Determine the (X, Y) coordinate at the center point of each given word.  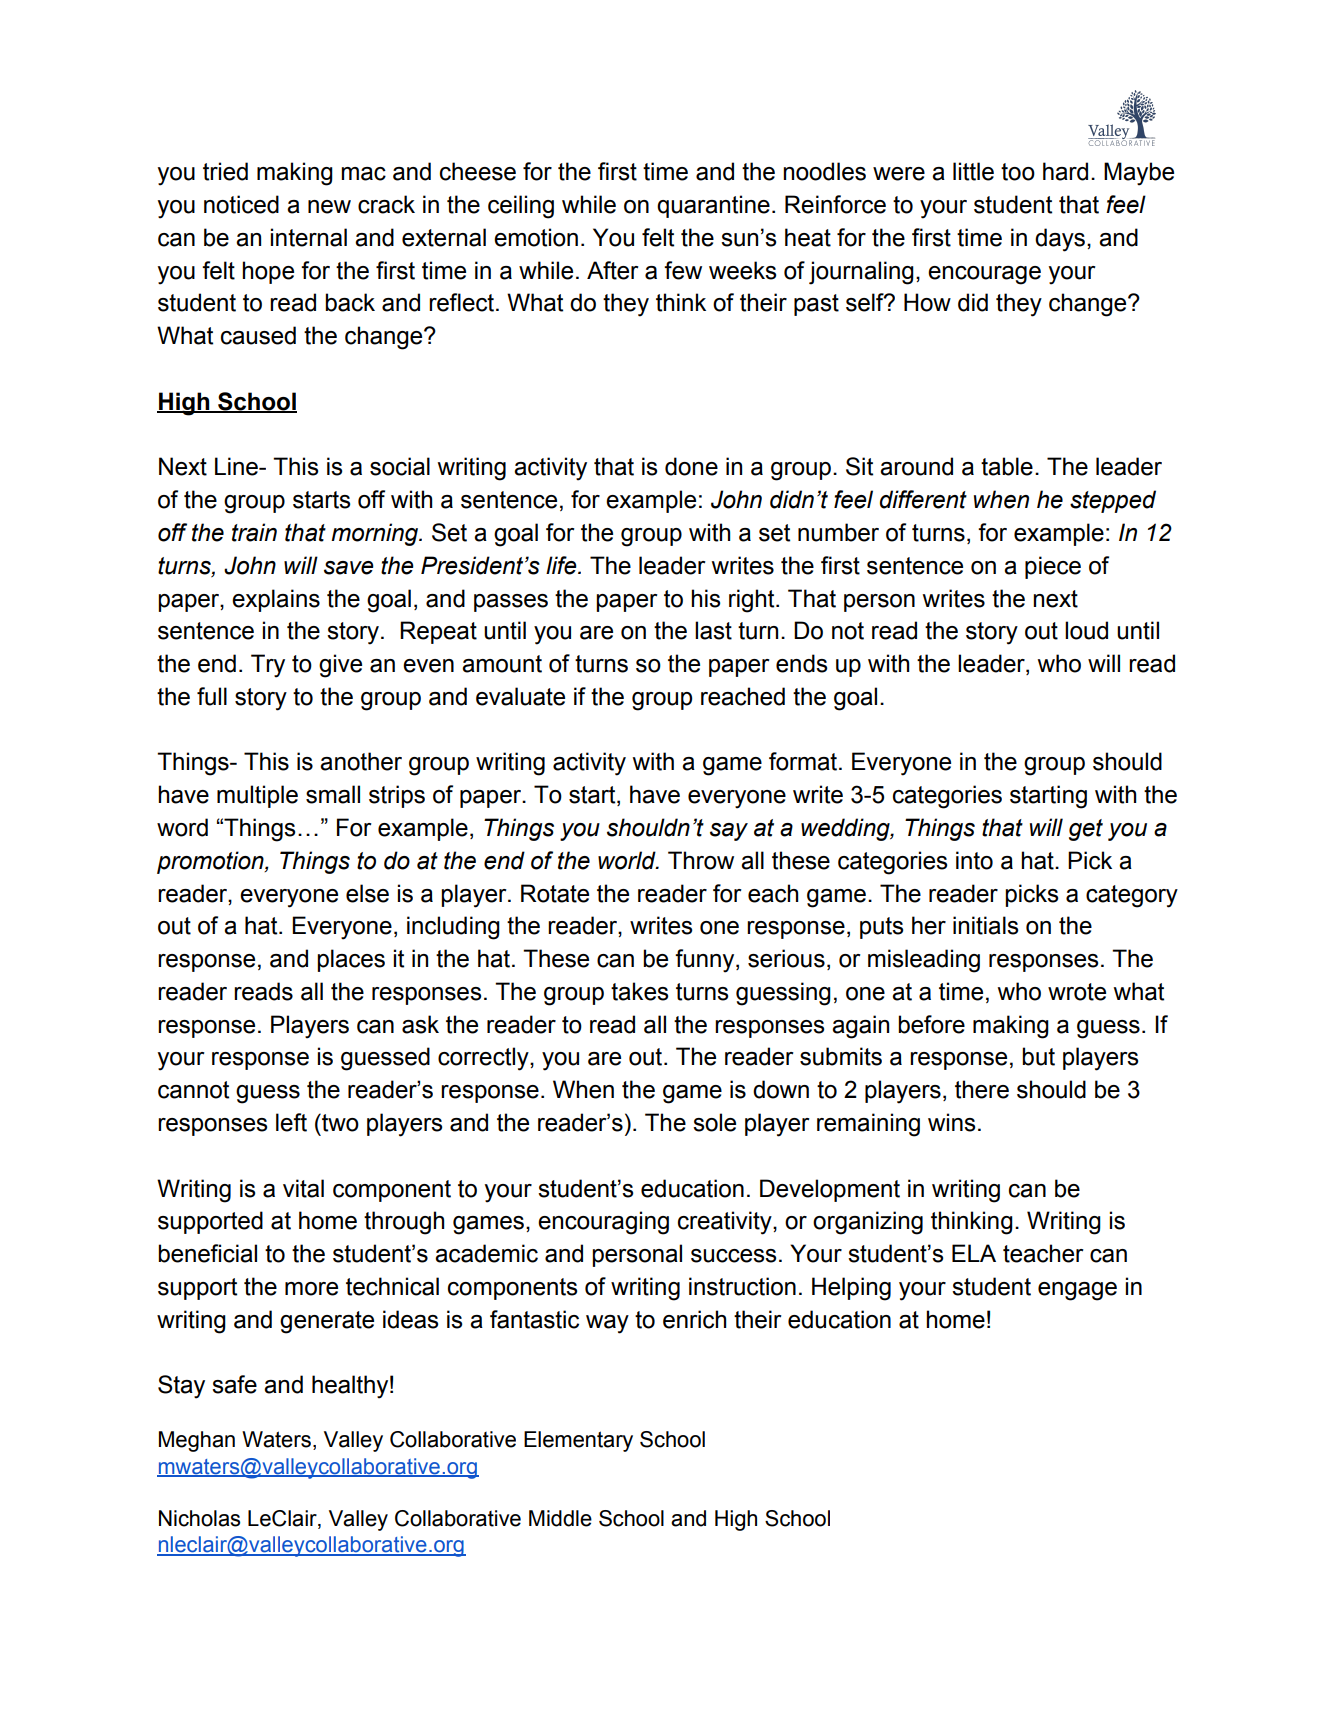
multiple (257, 796)
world (628, 860)
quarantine (713, 206)
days (1060, 240)
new (329, 207)
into (974, 860)
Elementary (578, 1441)
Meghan (197, 1441)
